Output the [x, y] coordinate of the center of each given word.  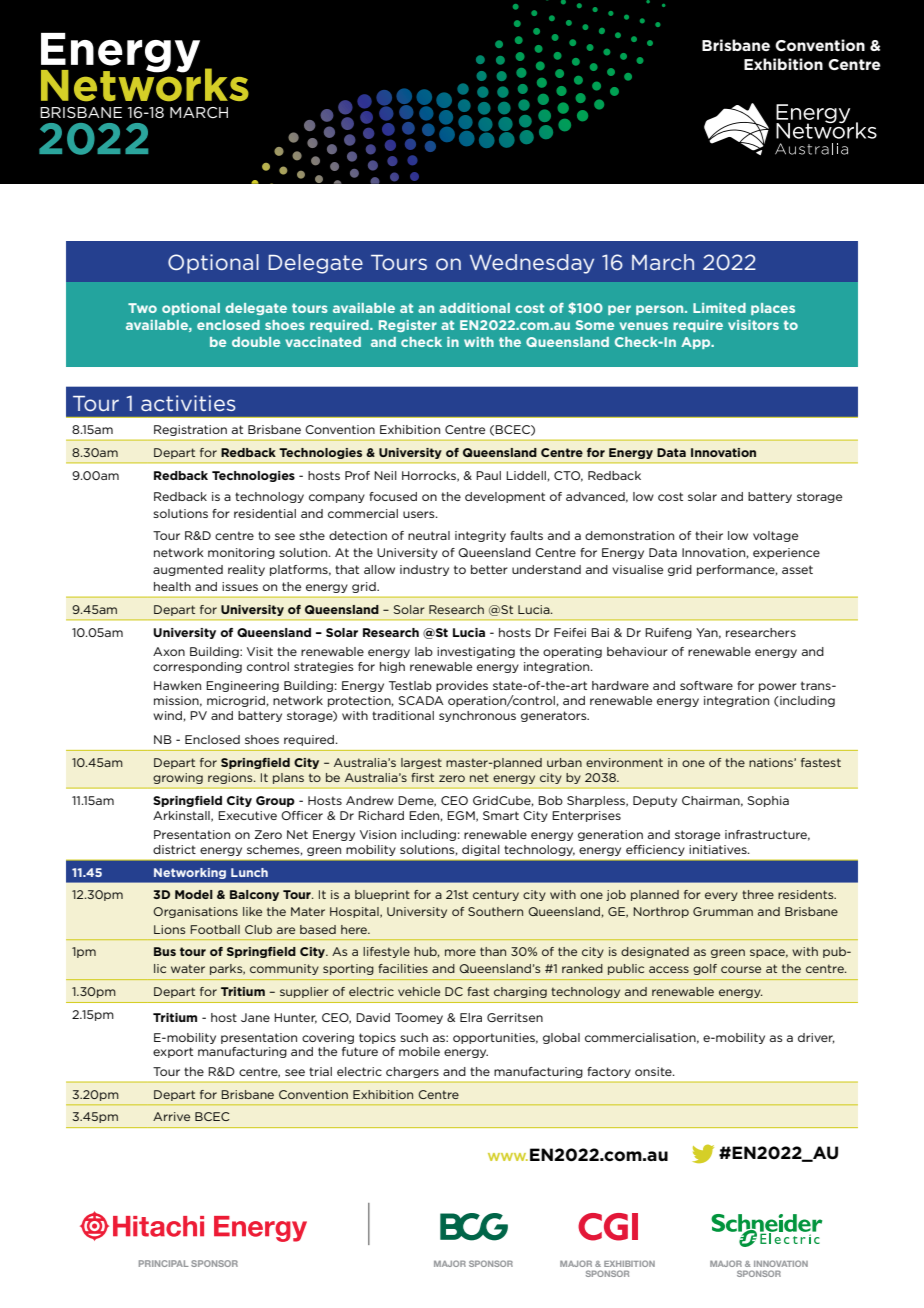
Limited [719, 308]
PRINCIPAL [164, 1263]
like [252, 911]
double [256, 342]
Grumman [723, 911]
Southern [495, 911]
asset [797, 569]
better [489, 569]
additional [474, 308]
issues [240, 586]
